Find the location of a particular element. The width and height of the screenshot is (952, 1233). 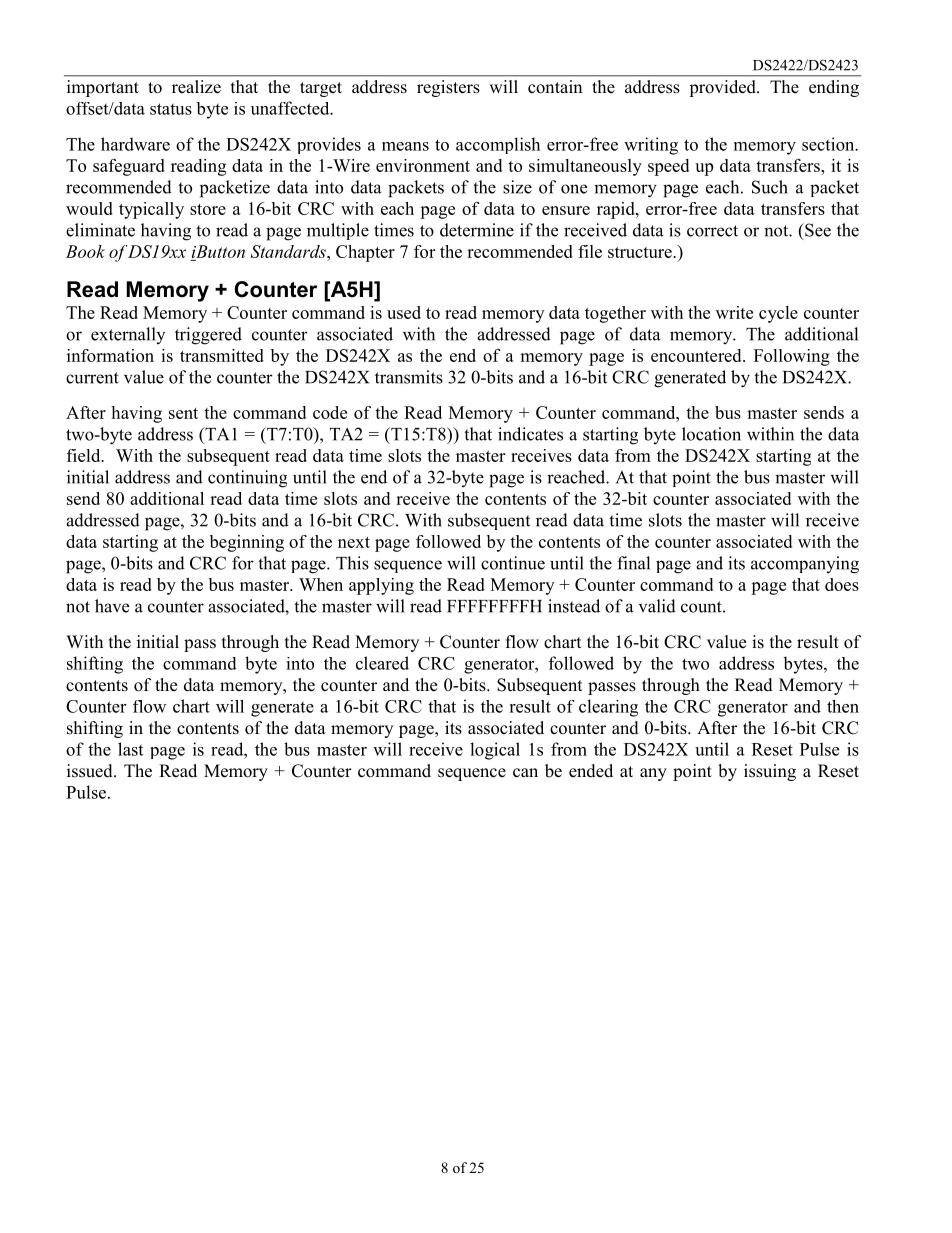

registers is located at coordinates (448, 88).
